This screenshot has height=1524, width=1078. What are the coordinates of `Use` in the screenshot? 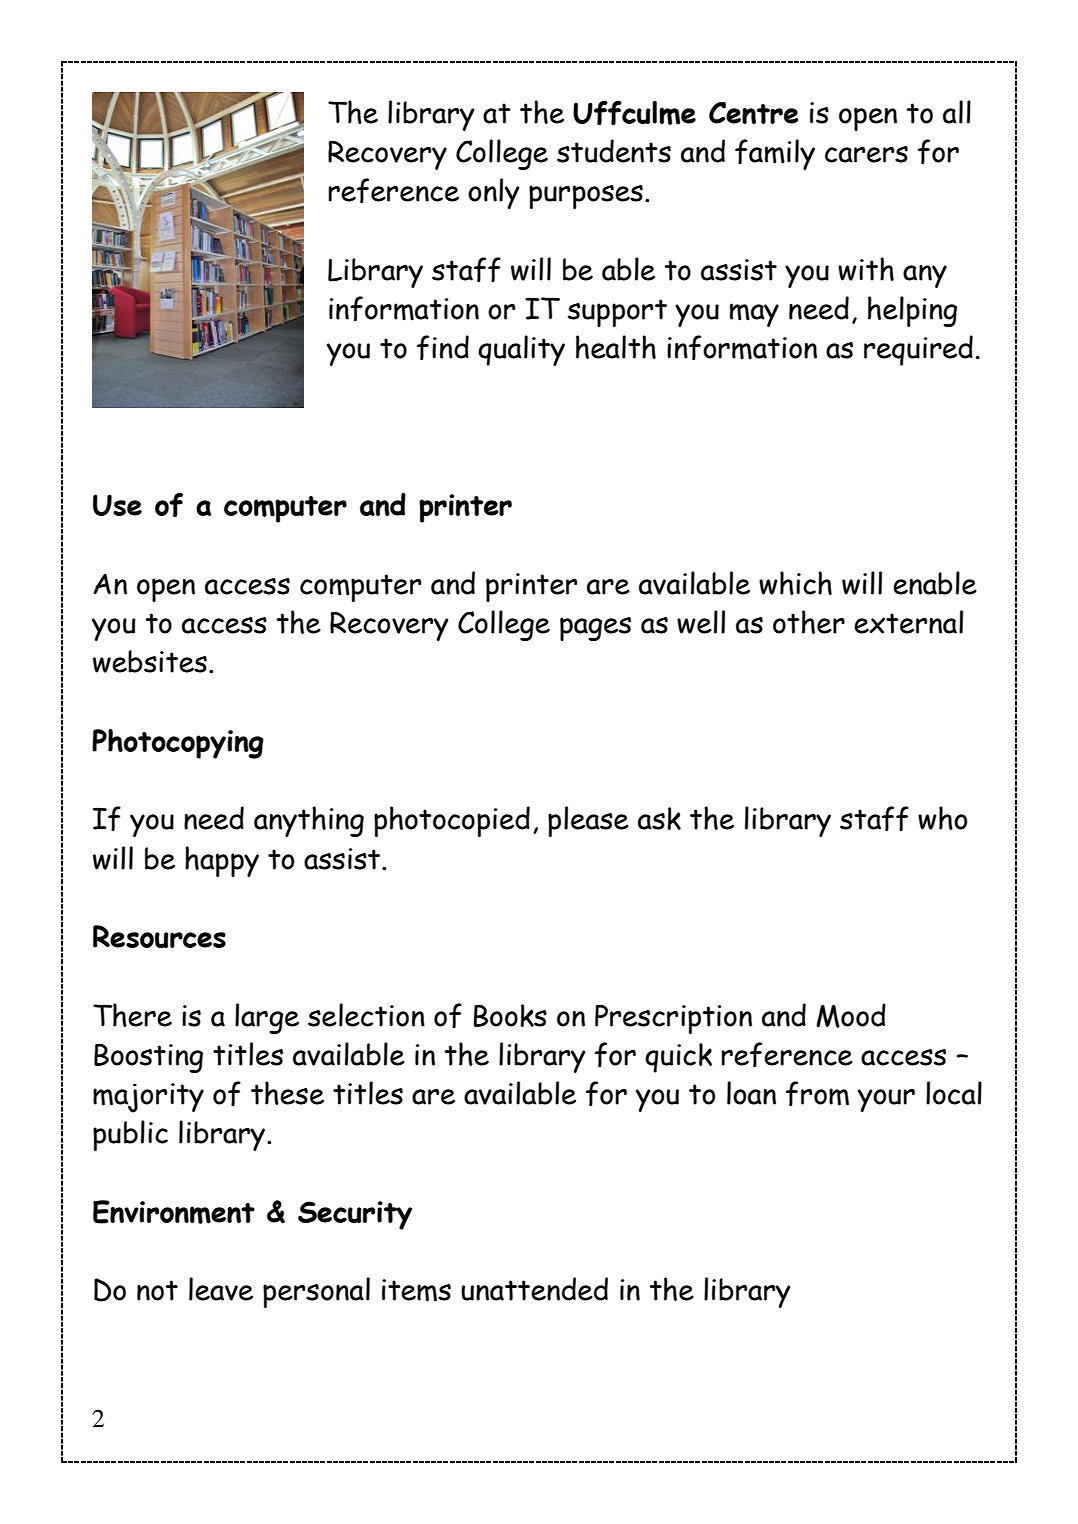 It's located at (117, 505).
